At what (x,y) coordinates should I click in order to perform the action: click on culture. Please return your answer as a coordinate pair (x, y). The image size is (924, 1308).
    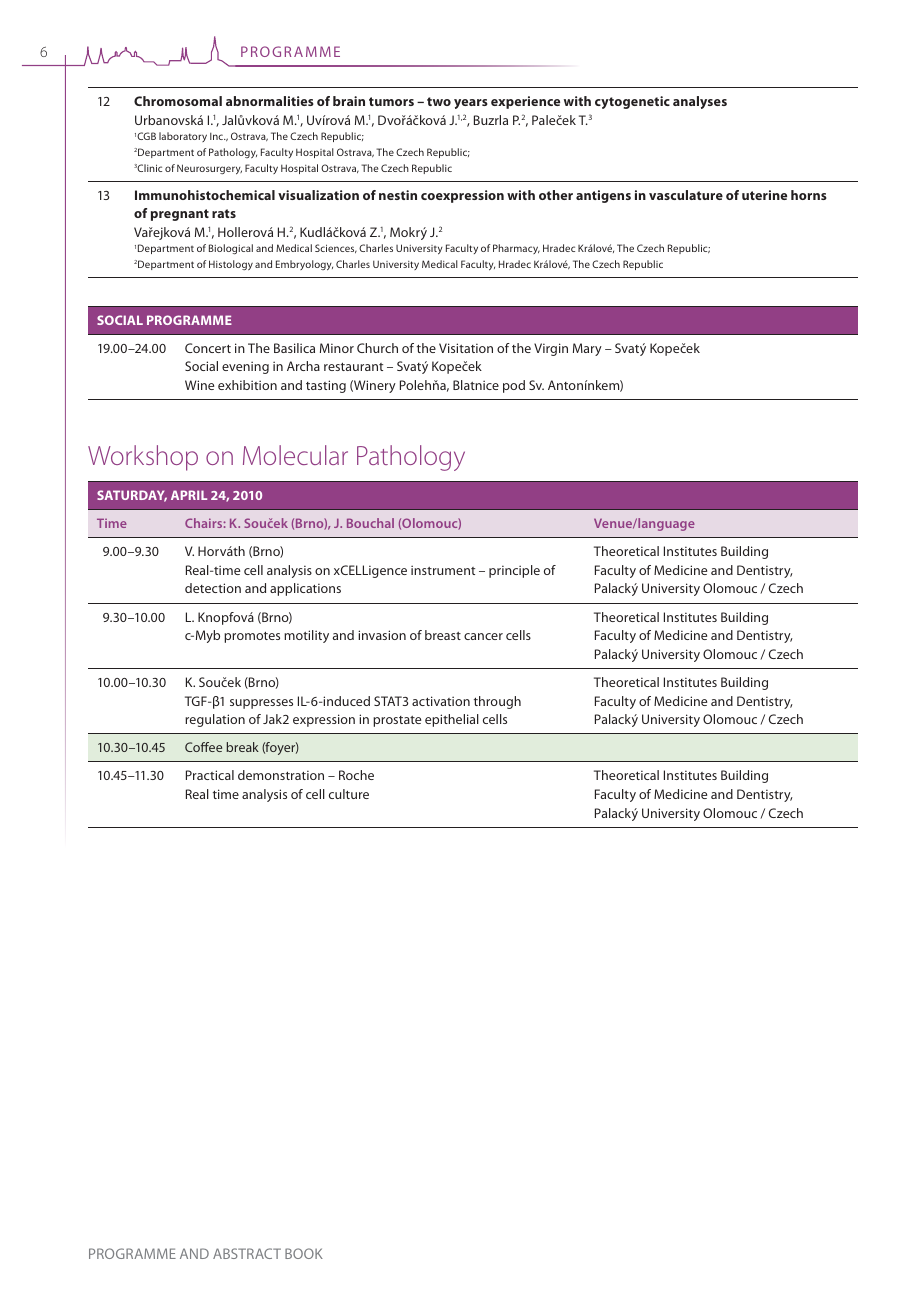
    Looking at the image, I should click on (349, 794).
